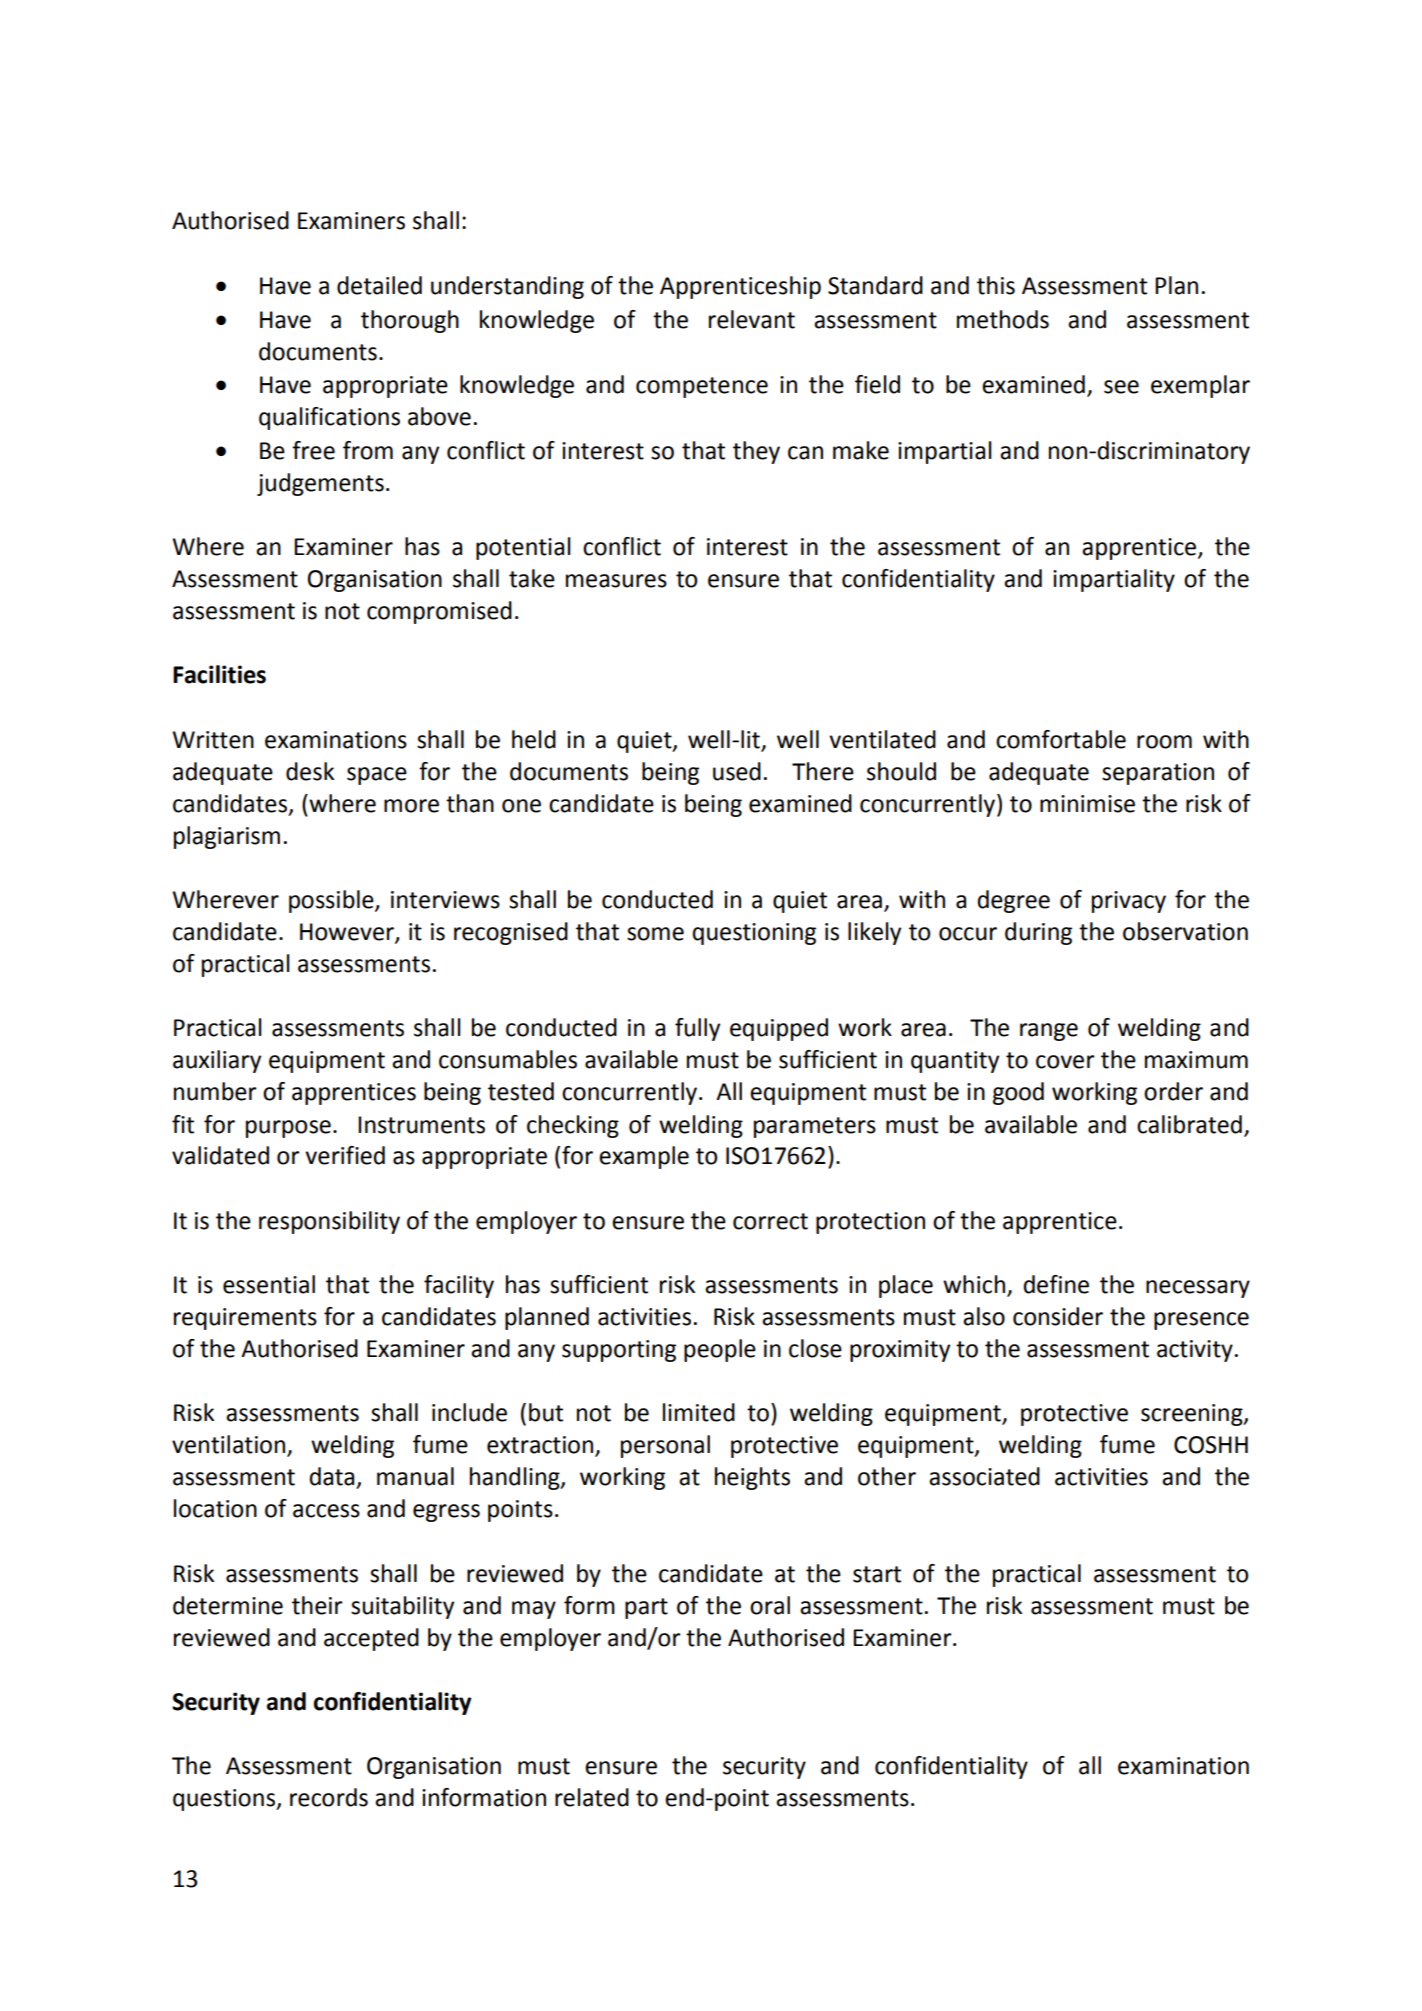  I want to click on relevant, so click(752, 319).
